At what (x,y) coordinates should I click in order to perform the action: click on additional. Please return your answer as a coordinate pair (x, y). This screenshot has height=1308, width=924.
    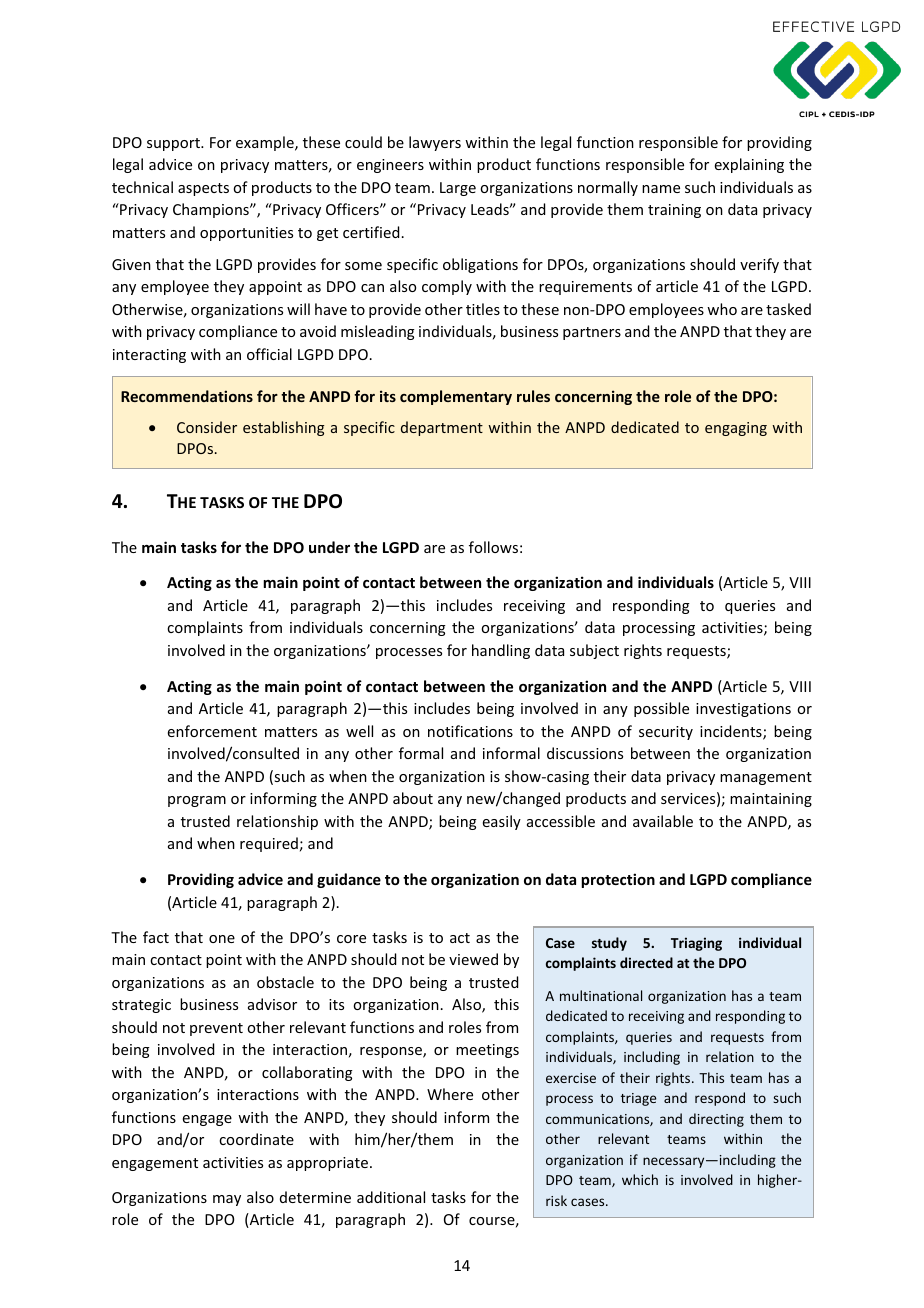
    Looking at the image, I should click on (391, 1197).
